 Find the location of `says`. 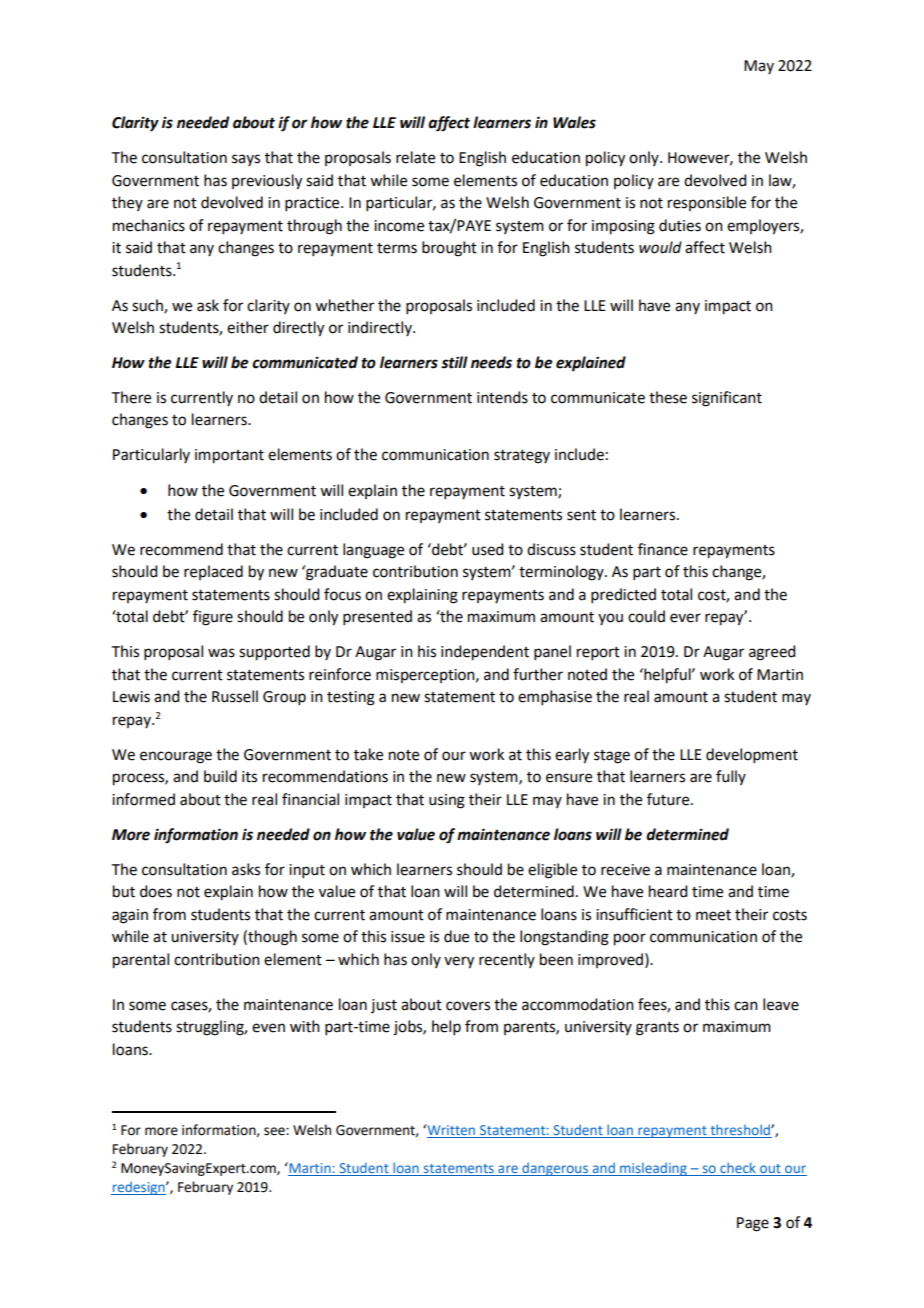

says is located at coordinates (246, 160).
